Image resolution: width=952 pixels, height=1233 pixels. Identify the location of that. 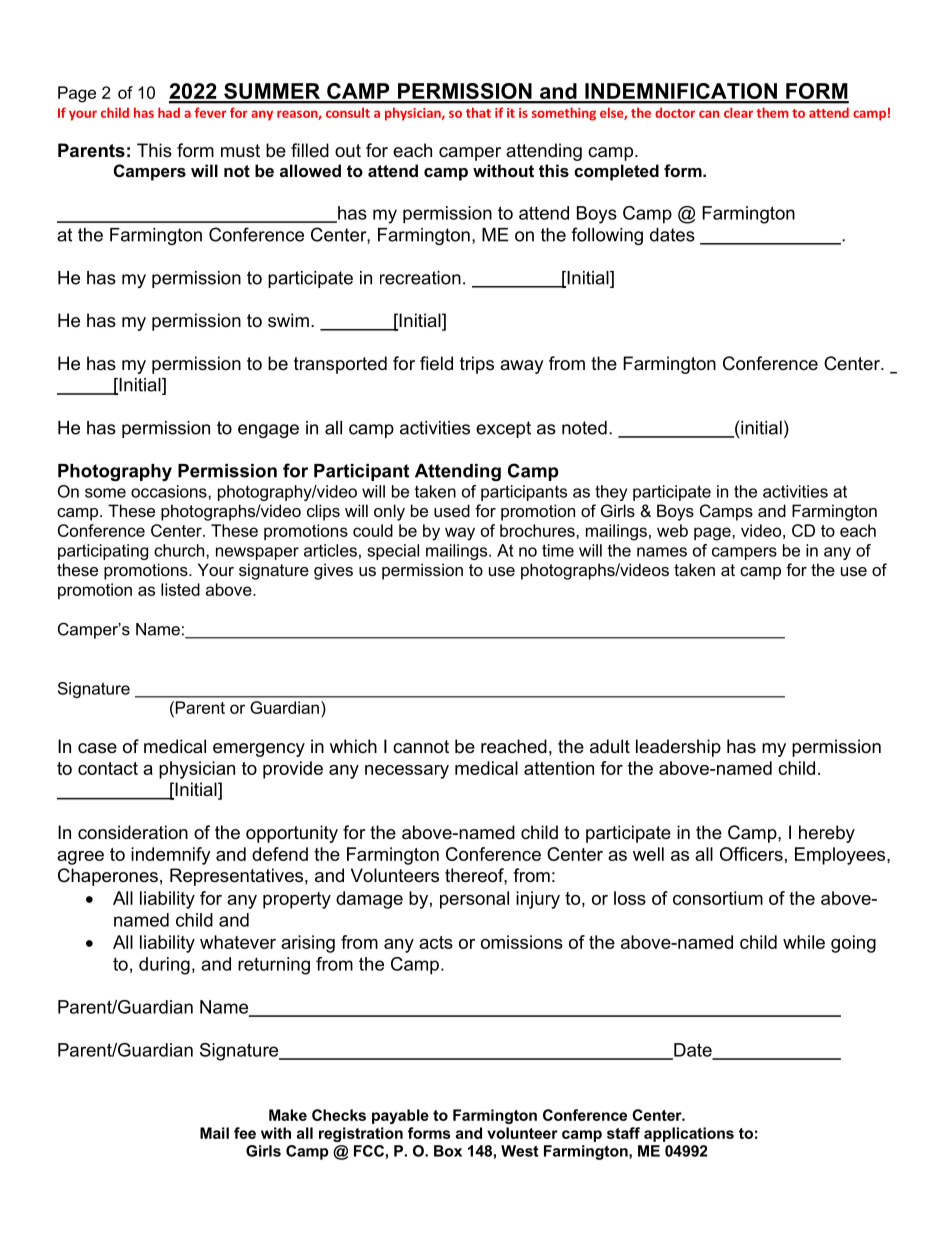
(478, 112).
